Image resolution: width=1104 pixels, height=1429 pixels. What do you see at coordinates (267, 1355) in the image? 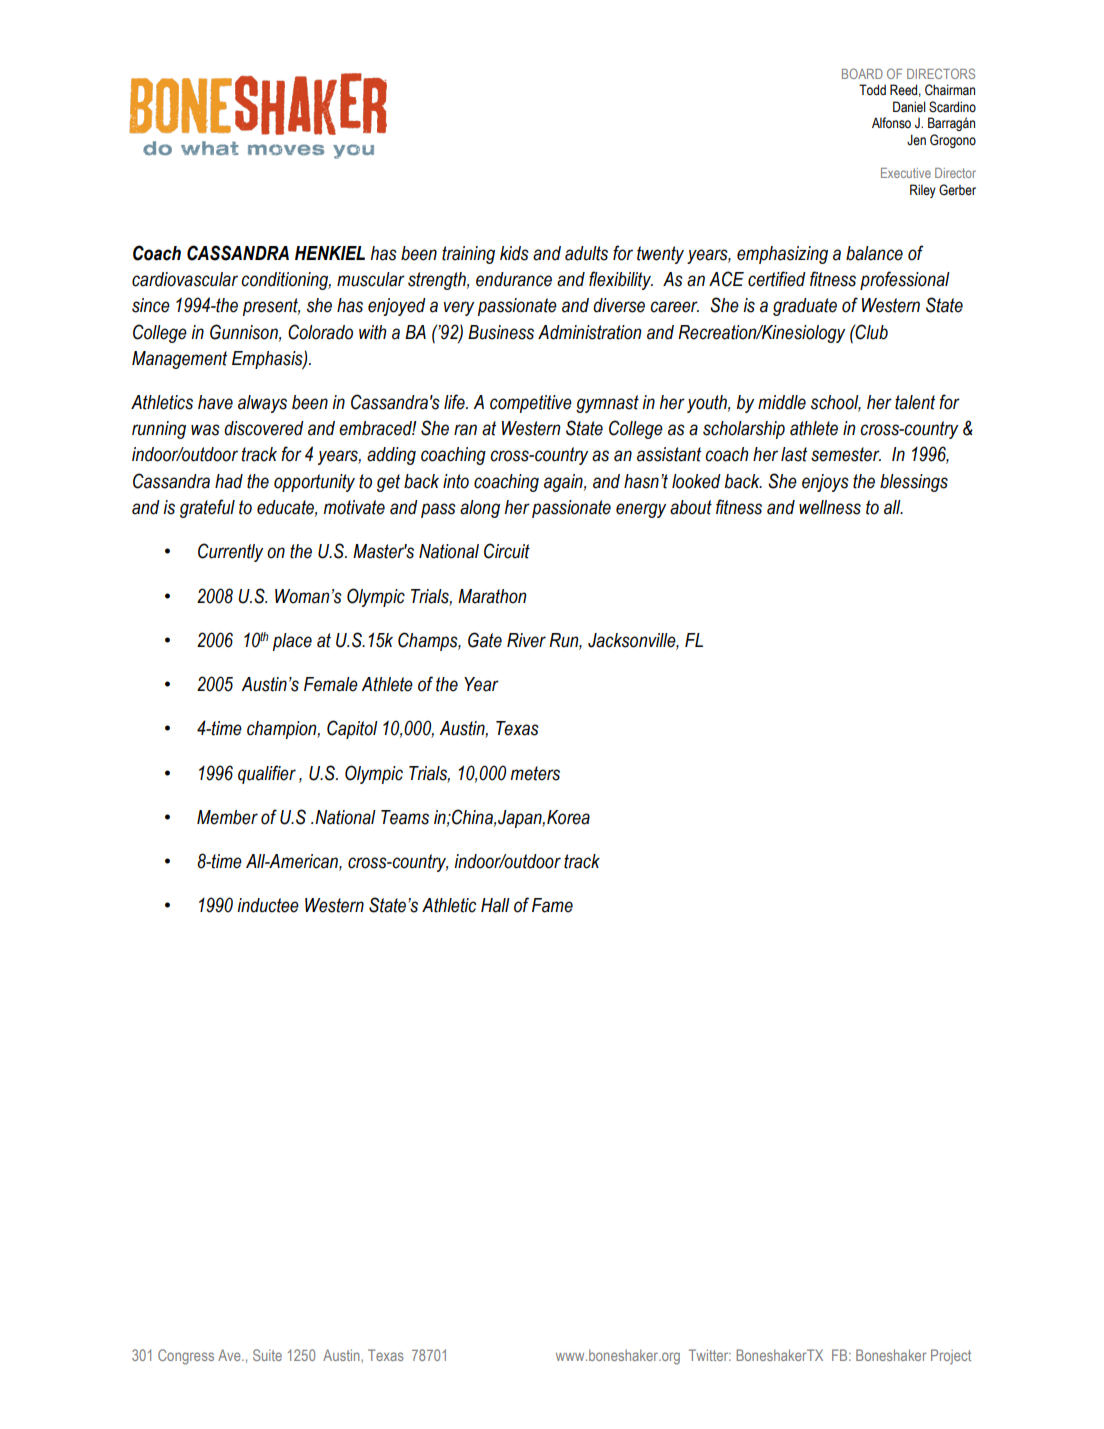
I see `Suite` at bounding box center [267, 1355].
